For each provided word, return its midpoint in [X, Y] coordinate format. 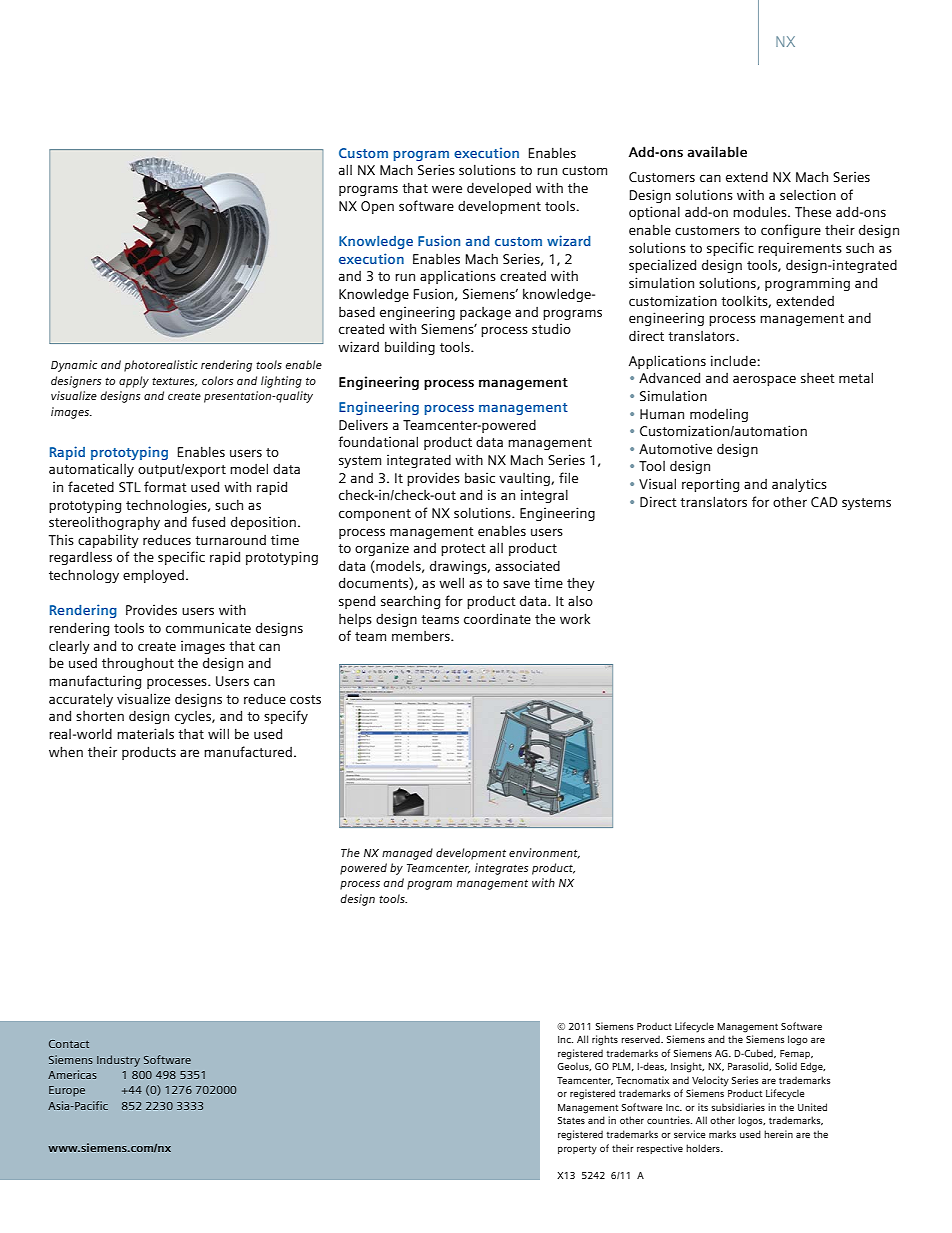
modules [761, 211]
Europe [67, 1091]
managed [407, 854]
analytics [799, 485]
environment [544, 853]
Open [377, 207]
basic [480, 477]
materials [145, 733]
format [165, 486]
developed [499, 189]
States [571, 1120]
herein [778, 1134]
